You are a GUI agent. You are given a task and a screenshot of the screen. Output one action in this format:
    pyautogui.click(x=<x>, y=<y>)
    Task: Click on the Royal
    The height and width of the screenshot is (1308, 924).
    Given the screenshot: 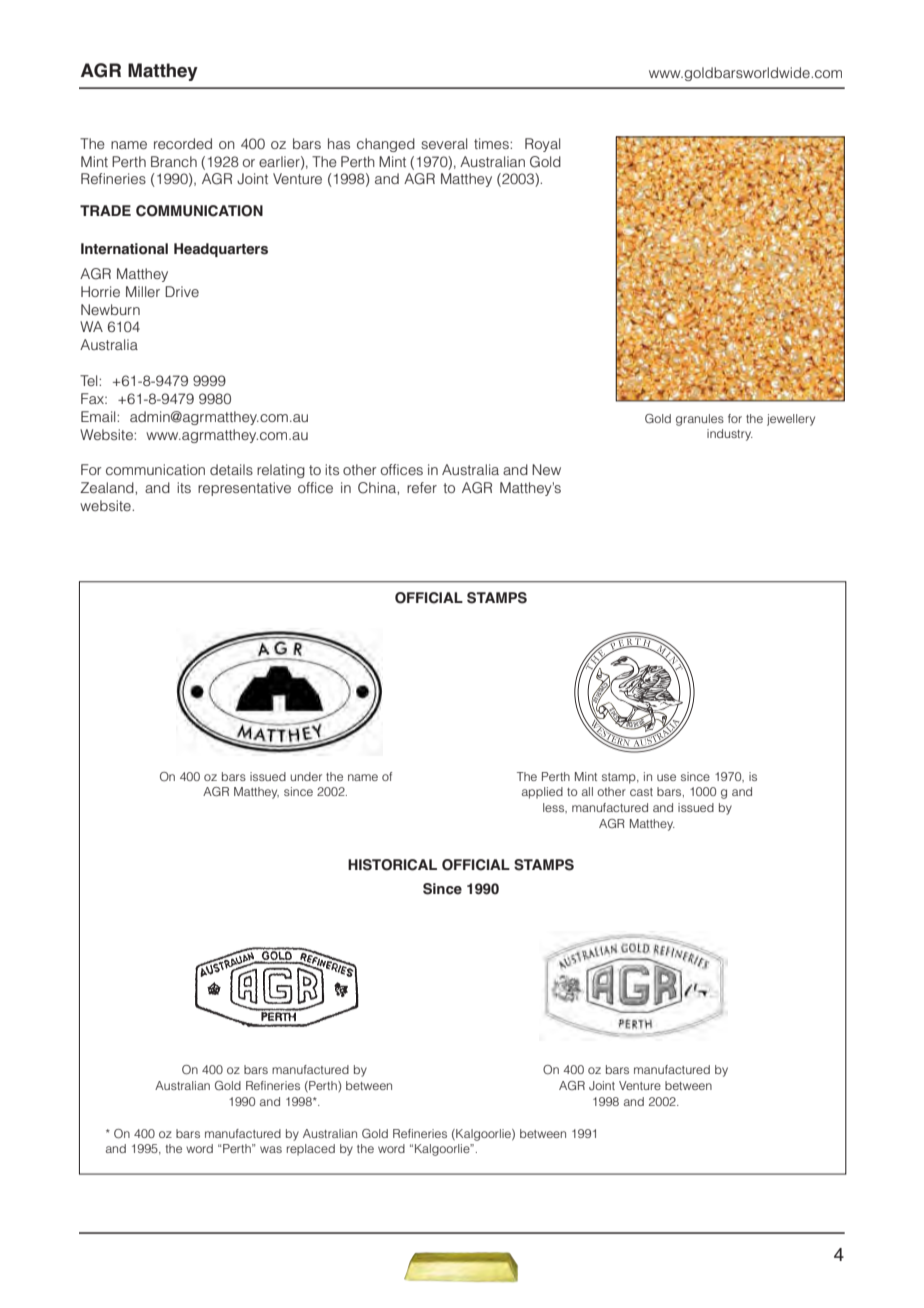 What is the action you would take?
    pyautogui.click(x=542, y=145)
